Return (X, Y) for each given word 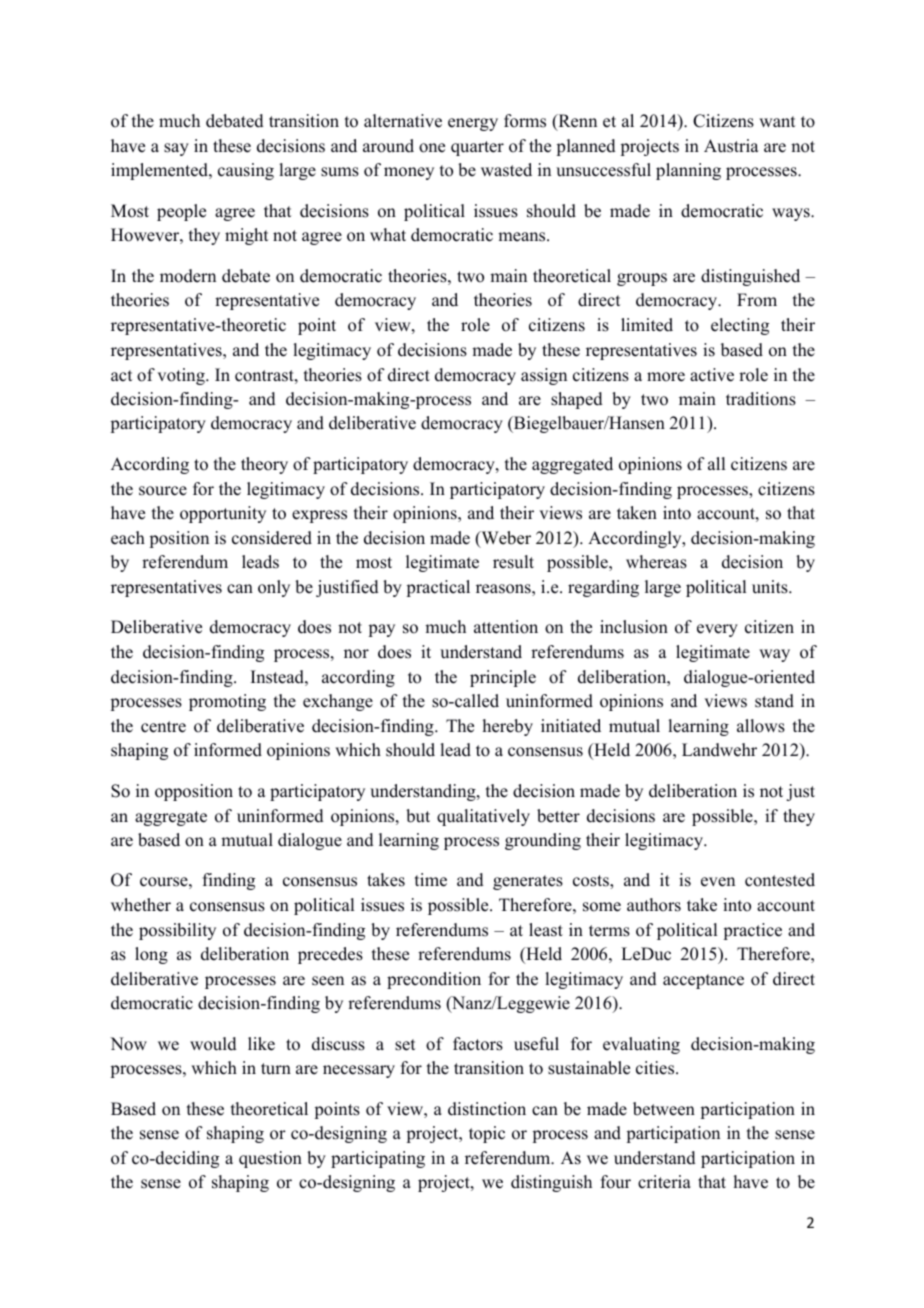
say (176, 149)
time (431, 880)
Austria (731, 146)
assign (544, 376)
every (717, 630)
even (718, 882)
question (270, 1159)
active (712, 375)
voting (182, 376)
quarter (477, 148)
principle (503, 678)
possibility (177, 931)
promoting (227, 702)
